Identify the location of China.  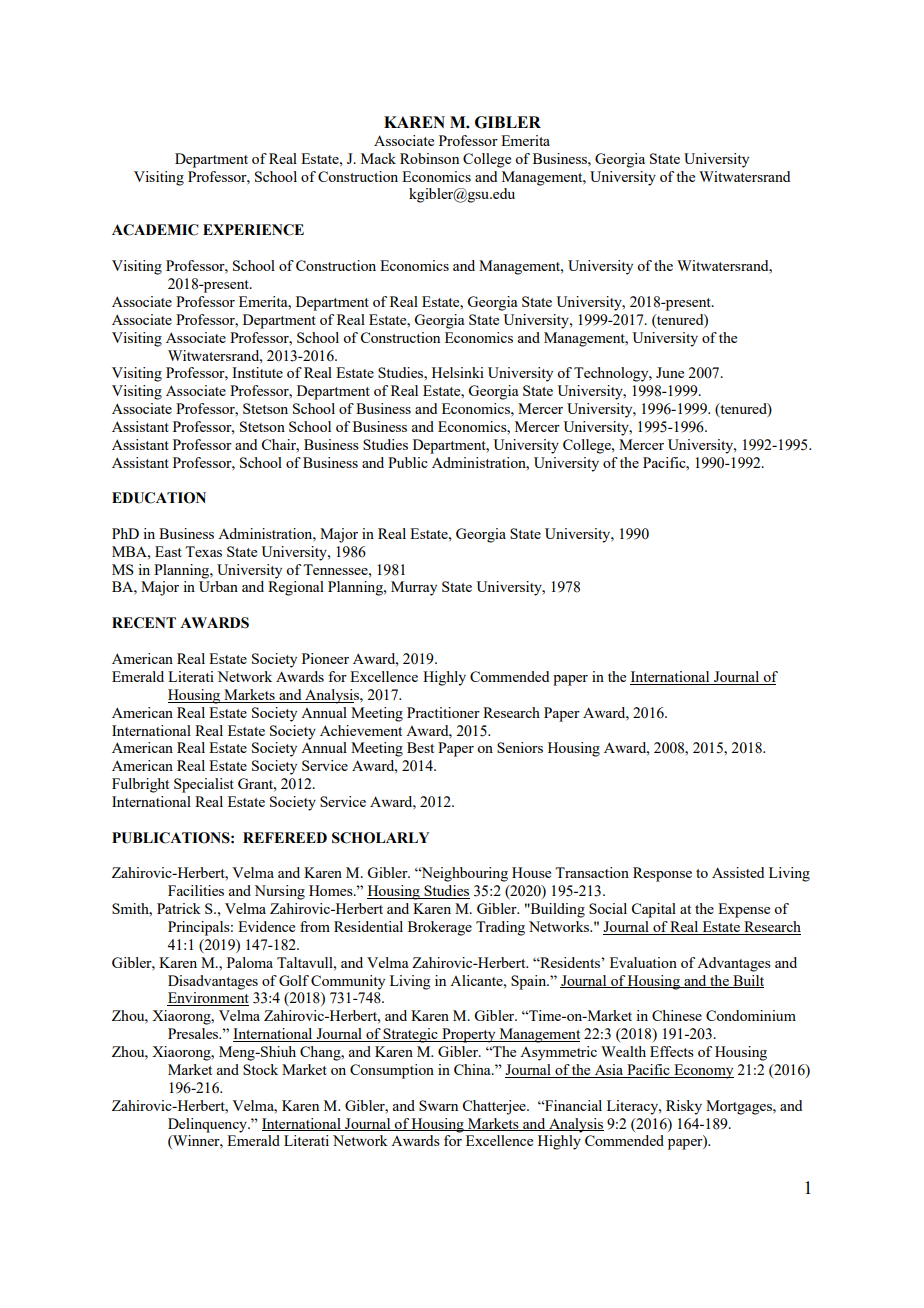
(473, 1069).
